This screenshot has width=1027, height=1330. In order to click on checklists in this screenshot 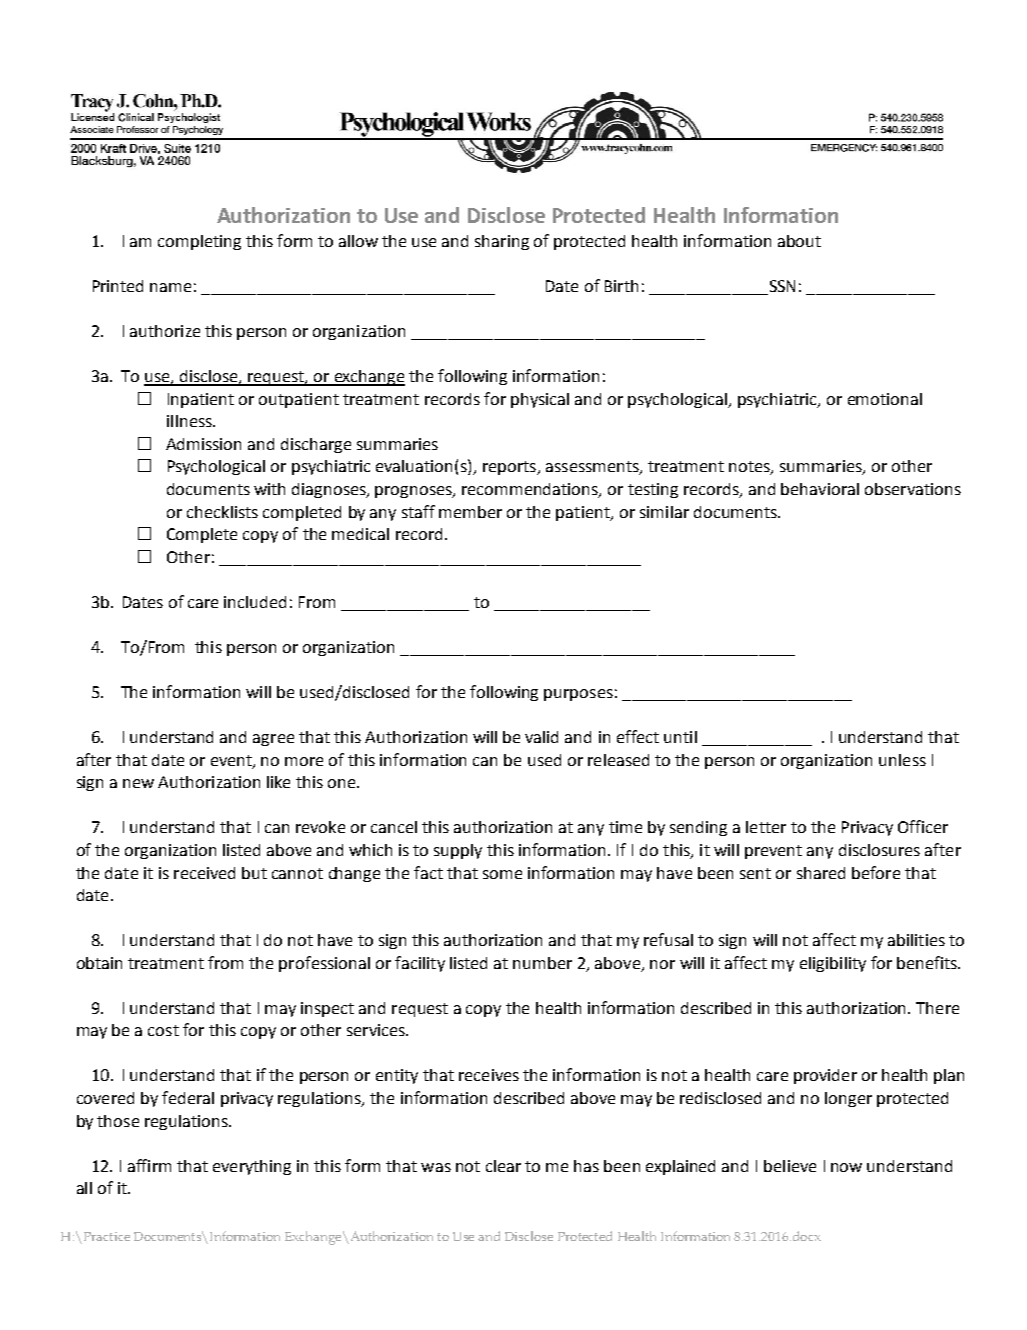, I will do `click(222, 512)`.
